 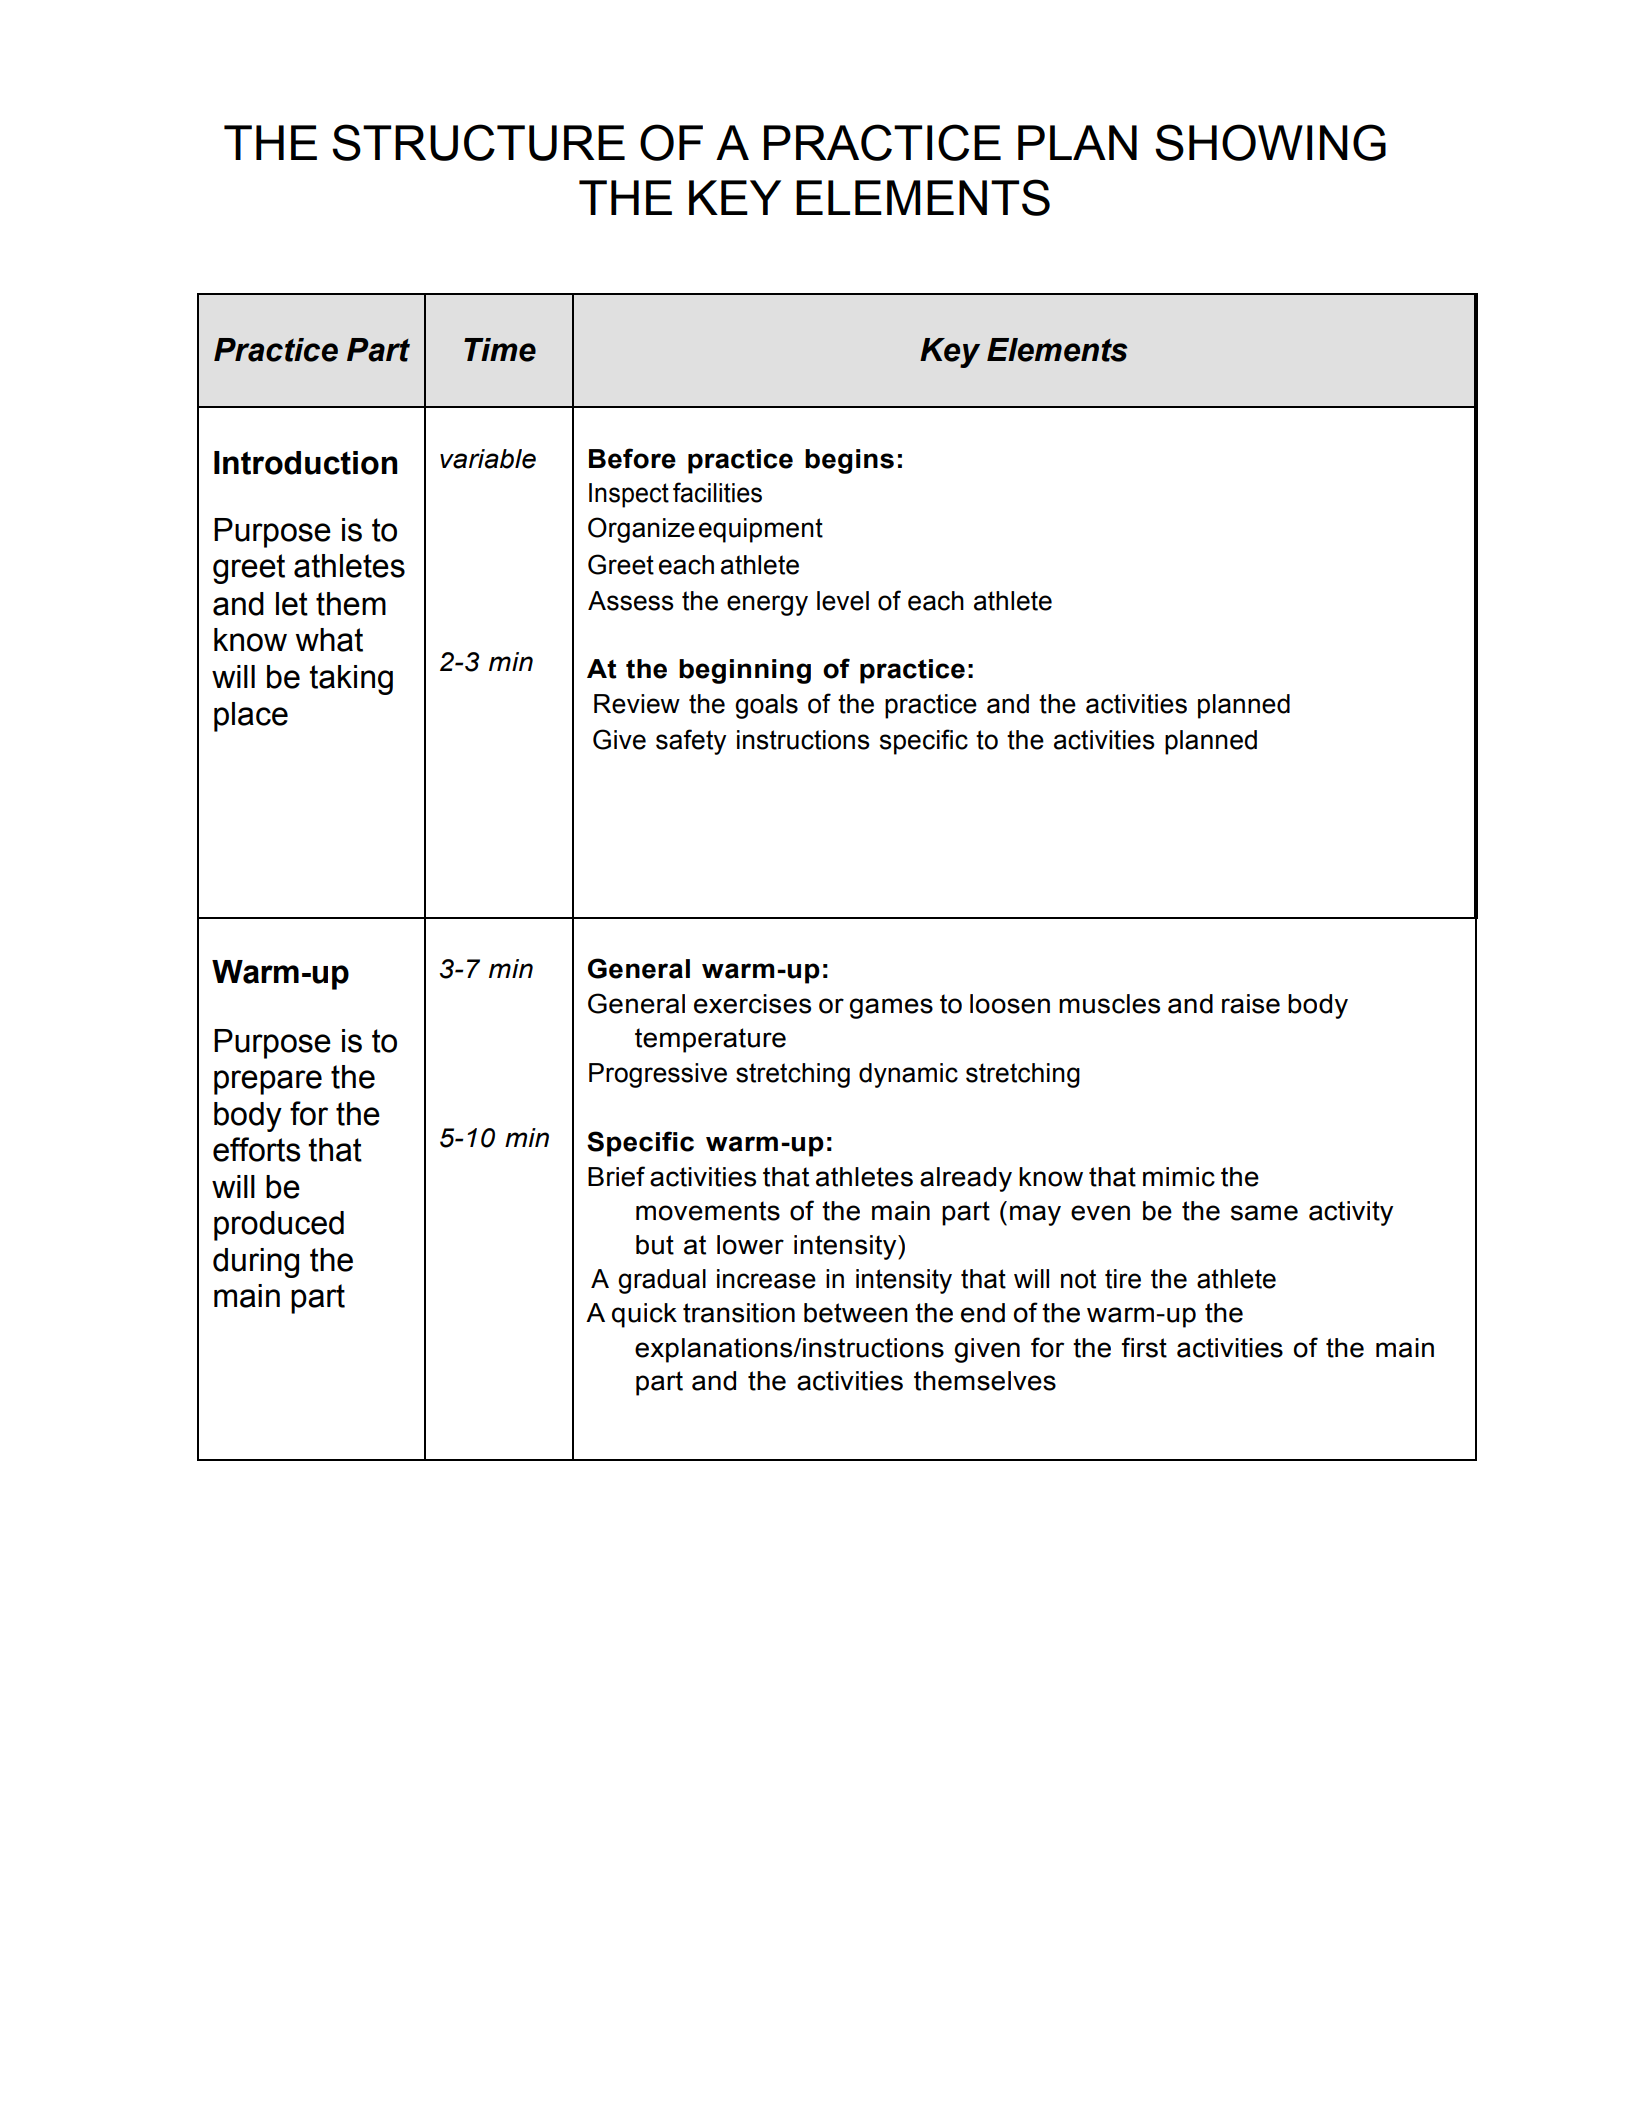 I want to click on raise, so click(x=1251, y=1004).
